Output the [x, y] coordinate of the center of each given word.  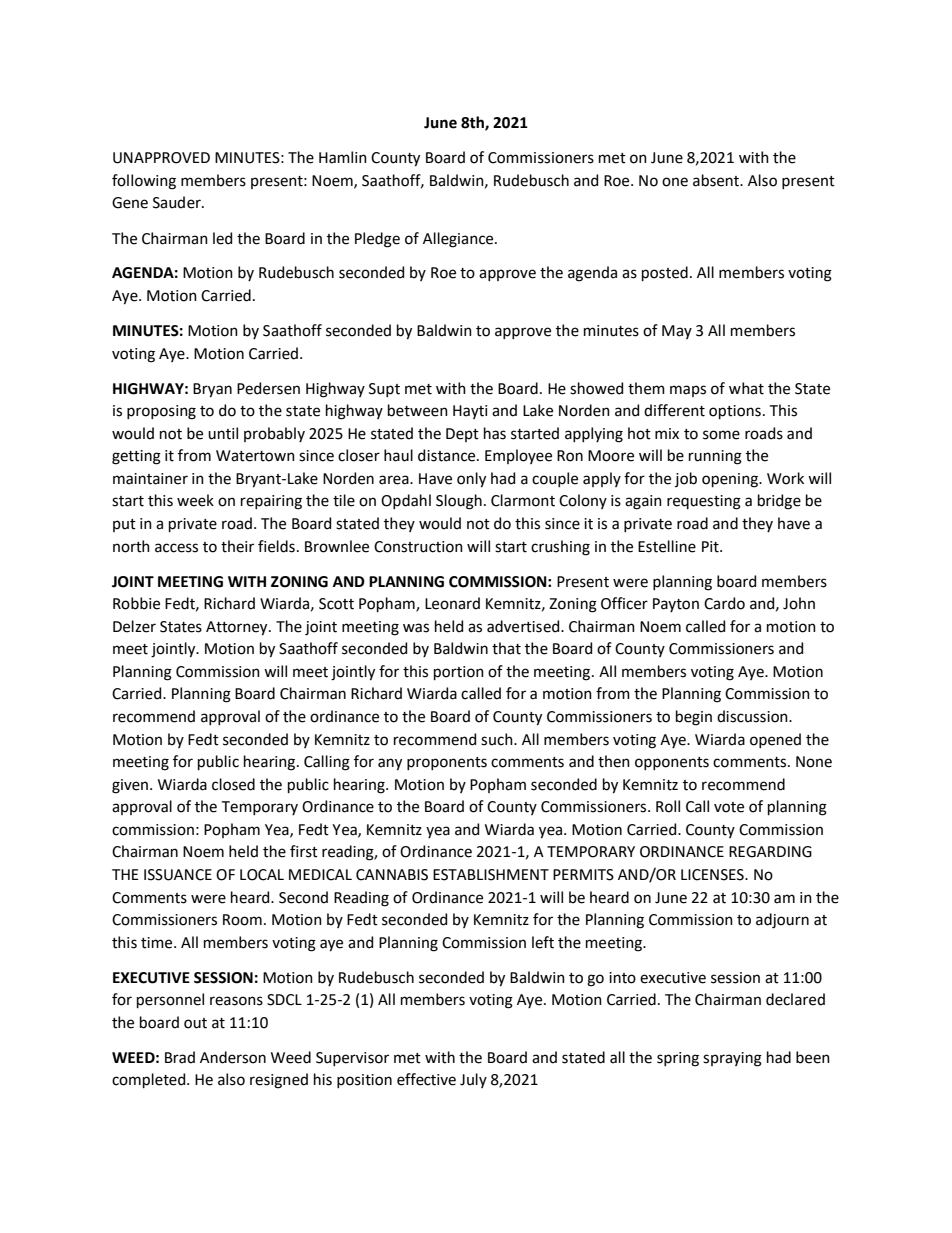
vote [729, 807]
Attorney [238, 628]
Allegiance [459, 240]
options [735, 412]
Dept [462, 435]
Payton [676, 605]
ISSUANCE [178, 875]
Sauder [178, 202]
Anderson [233, 1057]
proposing [161, 412]
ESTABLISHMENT [491, 875]
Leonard [452, 603]
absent [717, 180]
